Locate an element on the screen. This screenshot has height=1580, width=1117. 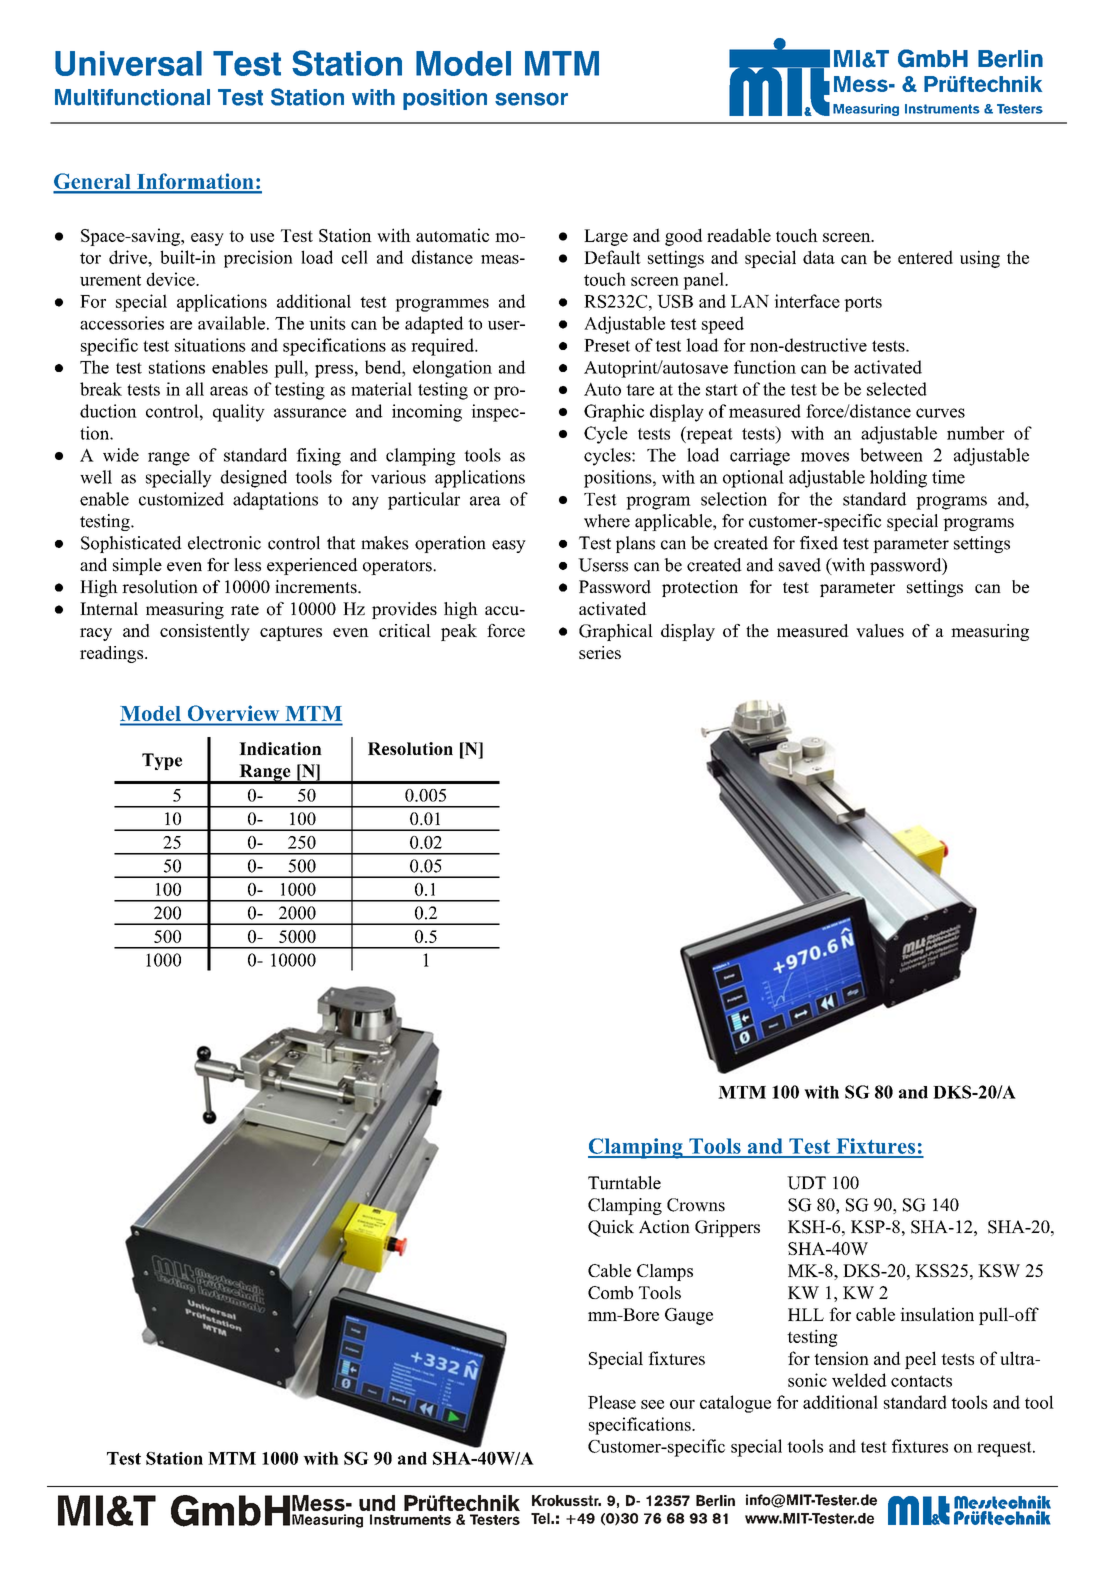
series is located at coordinates (600, 652).
